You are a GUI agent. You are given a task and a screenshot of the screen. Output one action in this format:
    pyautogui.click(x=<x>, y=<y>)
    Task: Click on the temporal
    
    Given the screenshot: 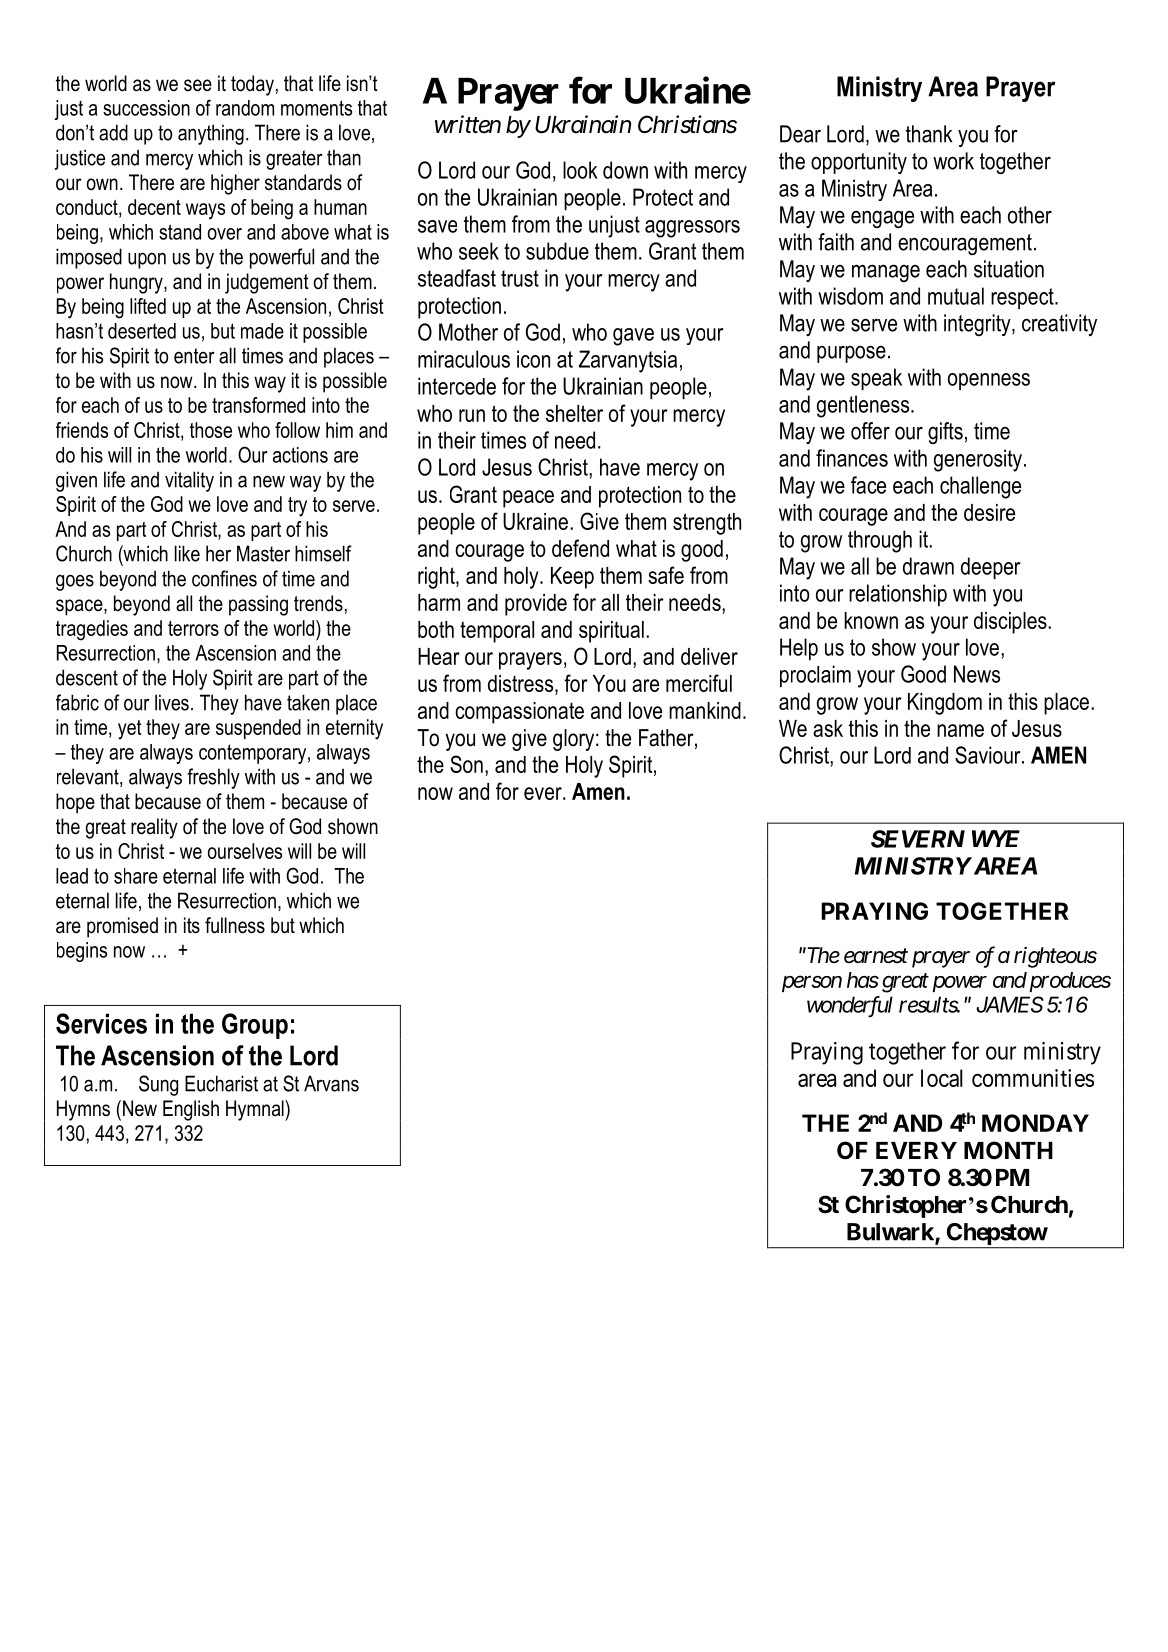 What is the action you would take?
    pyautogui.click(x=497, y=632)
